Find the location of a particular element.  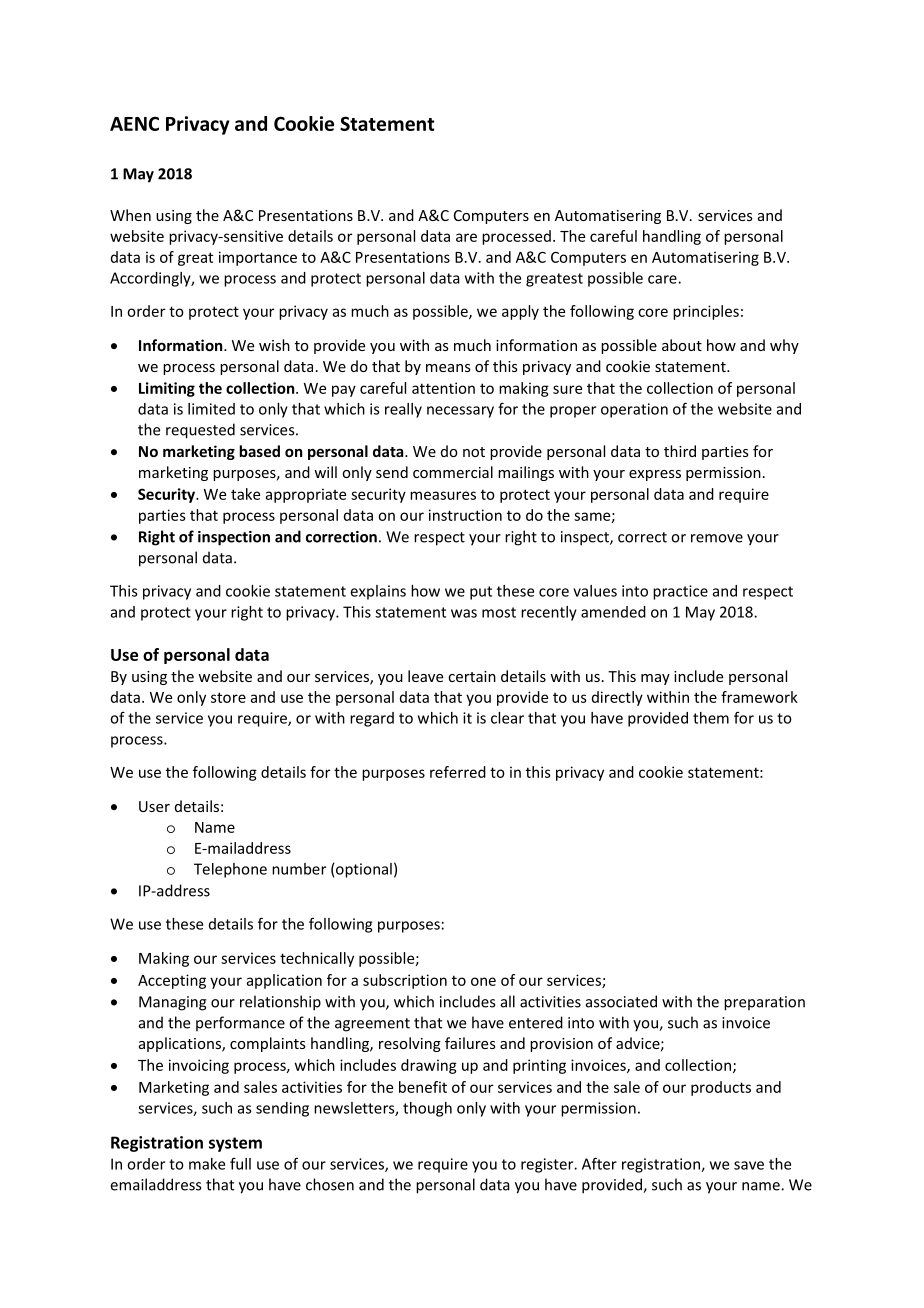

them is located at coordinates (711, 718).
